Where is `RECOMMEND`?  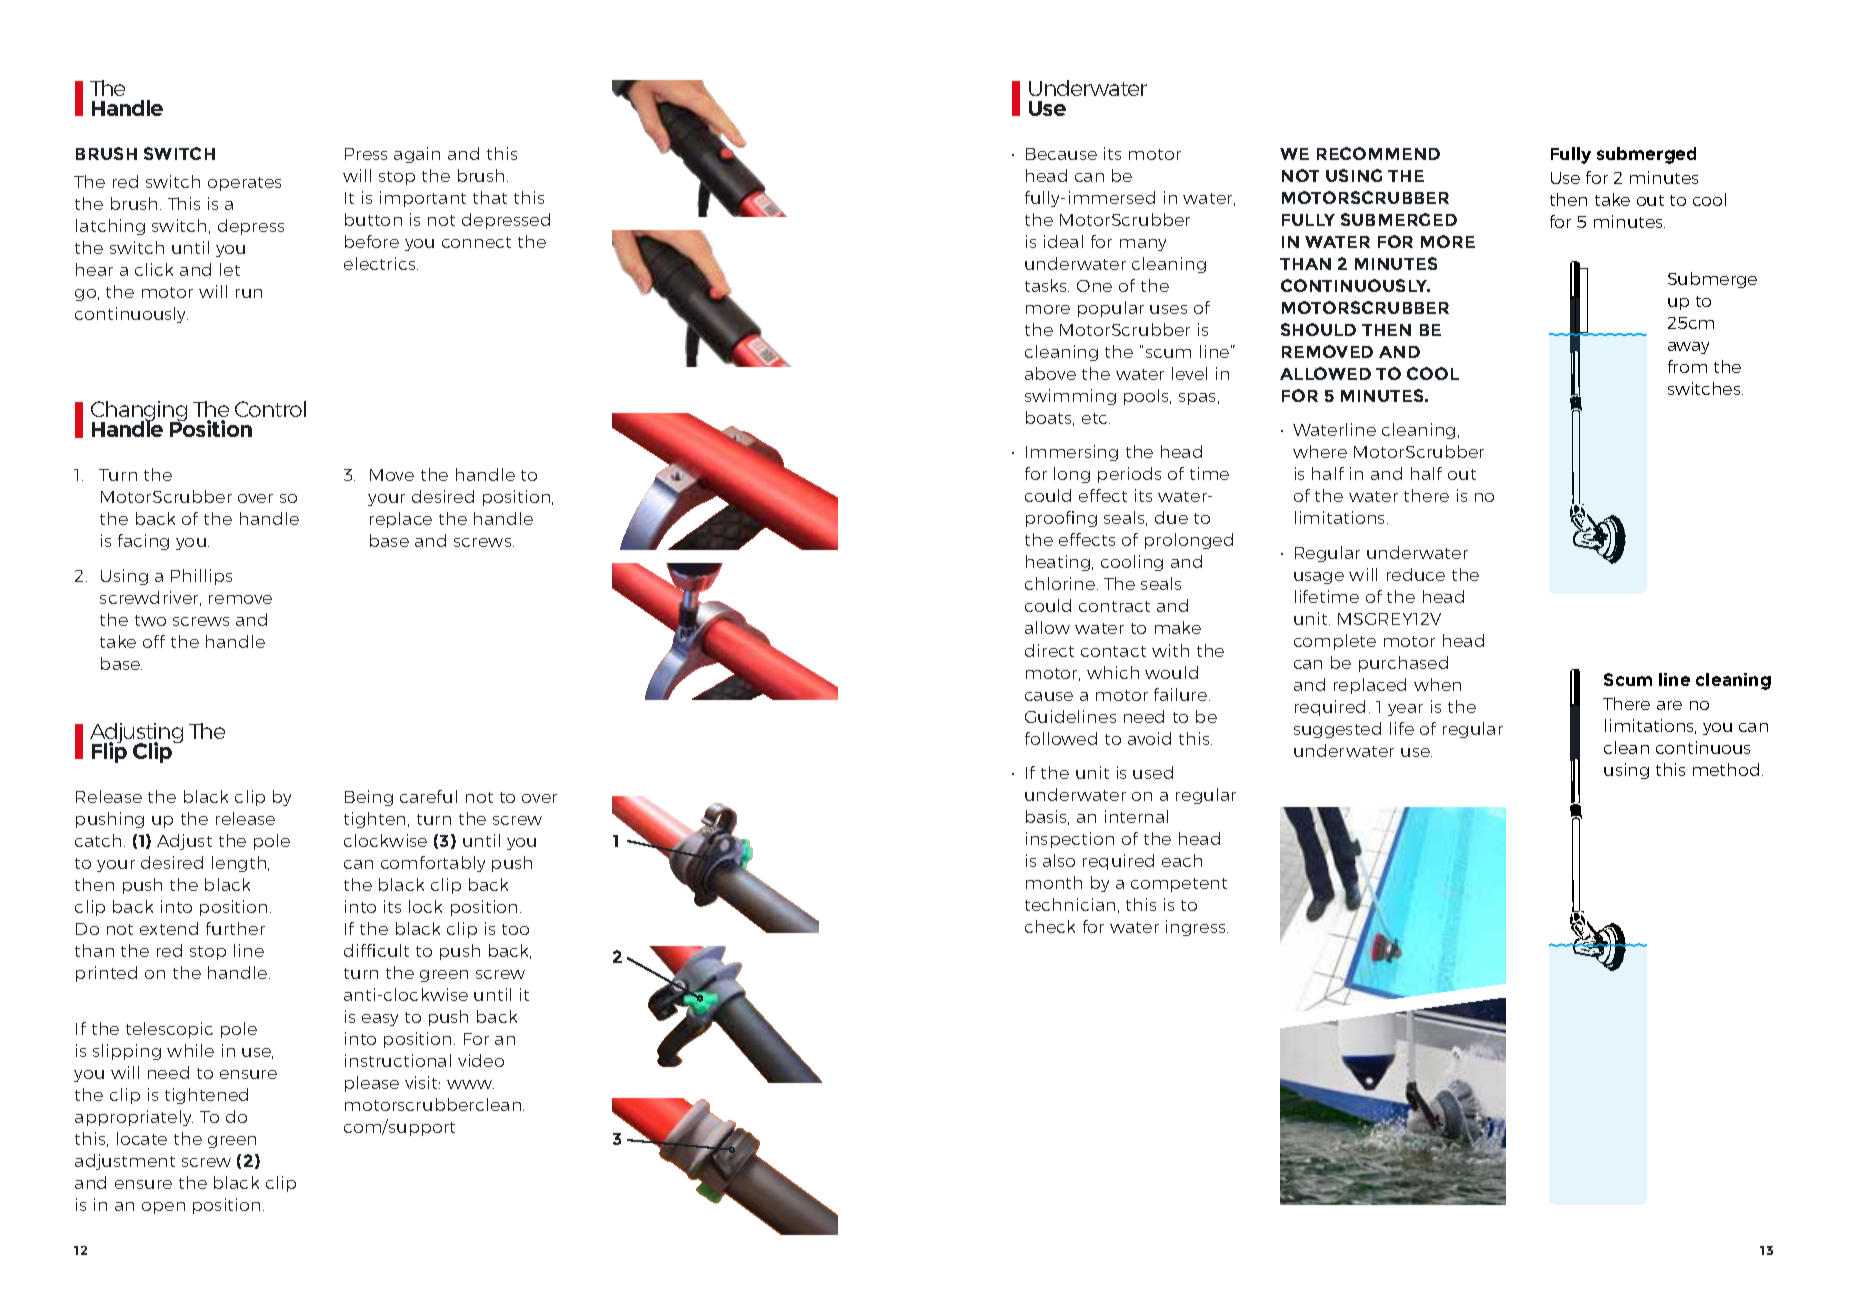
RECOMMEND is located at coordinates (1378, 153).
